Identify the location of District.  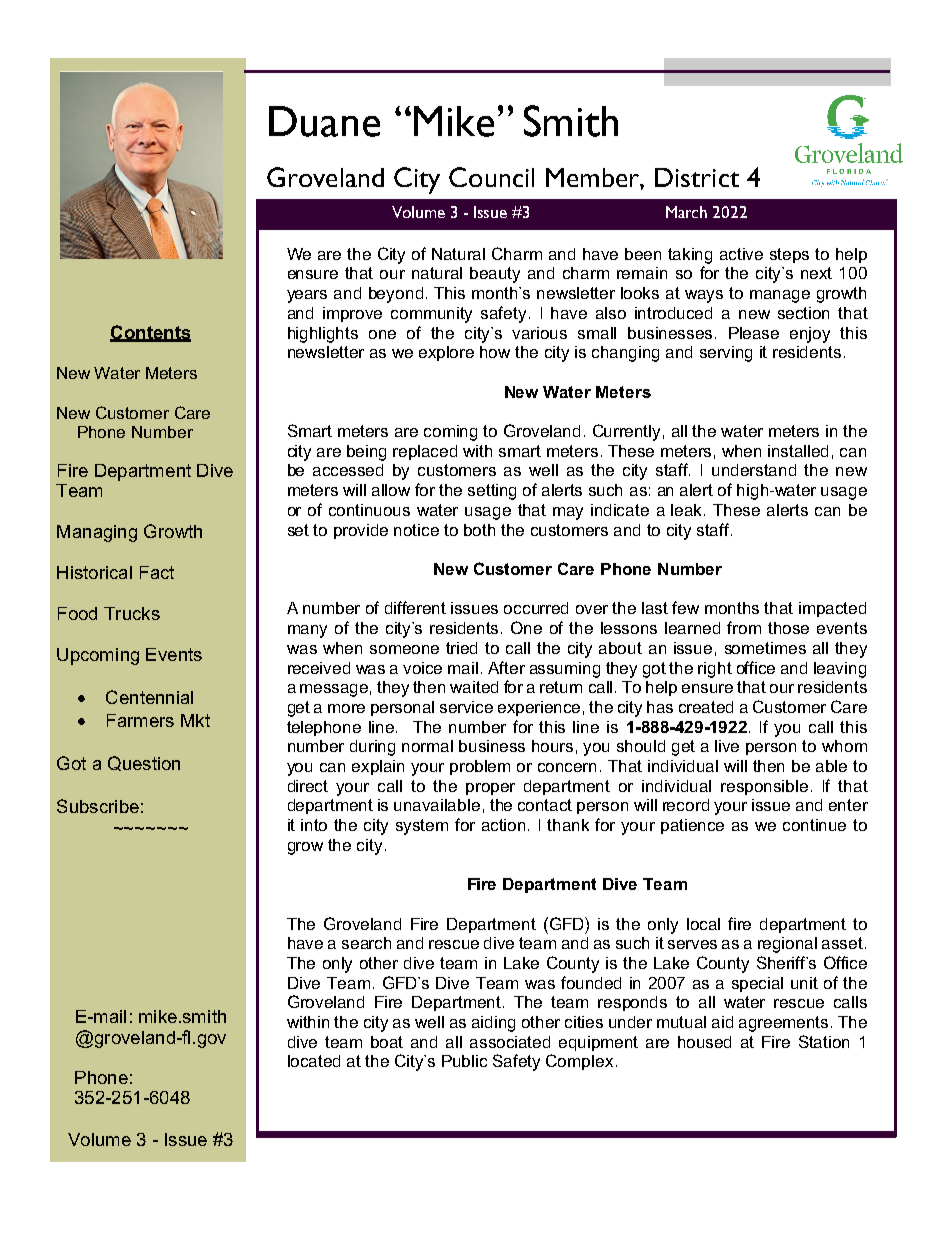
(697, 177).
